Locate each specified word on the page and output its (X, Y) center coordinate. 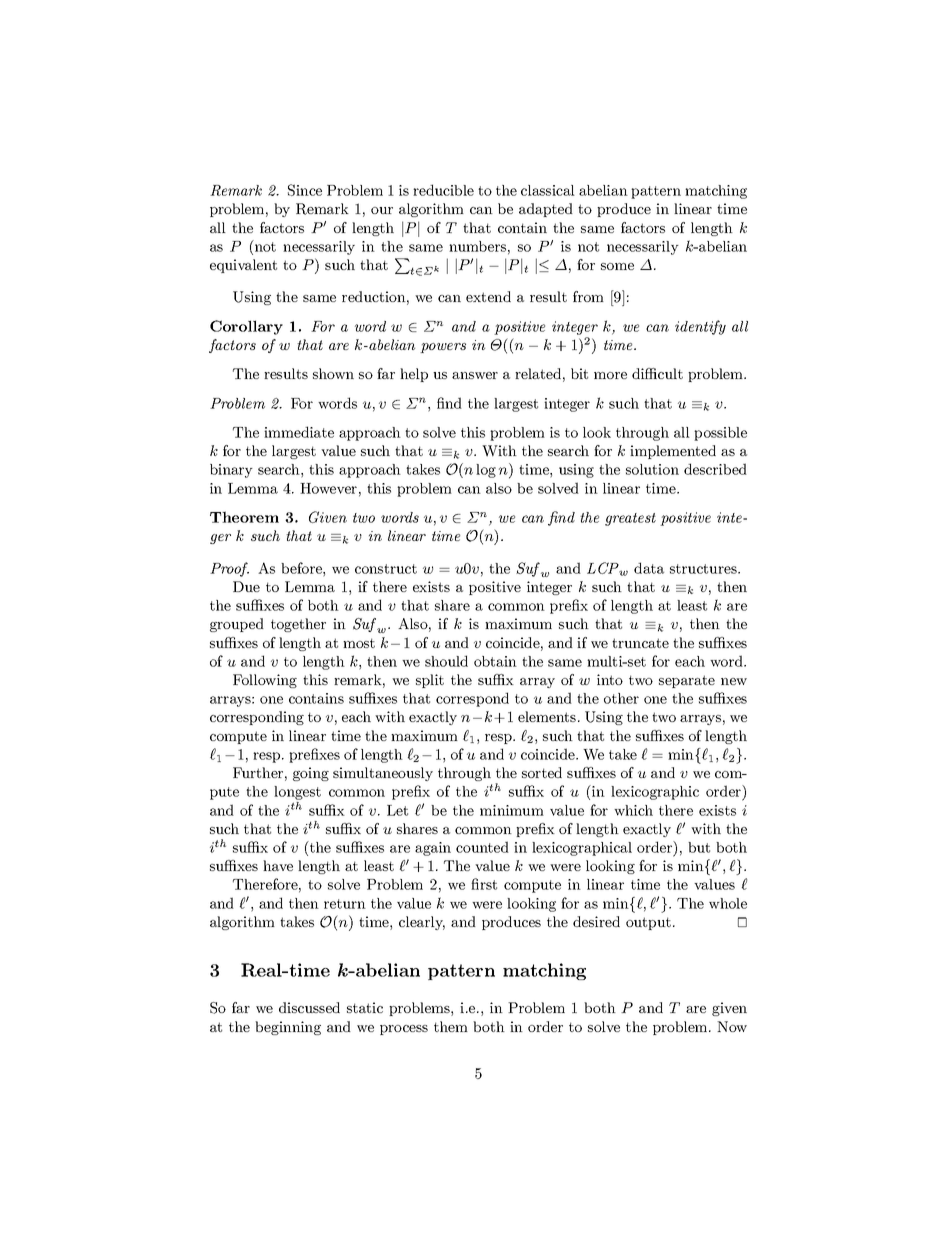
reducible (443, 190)
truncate (640, 643)
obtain (495, 661)
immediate (299, 432)
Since (305, 190)
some (617, 266)
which (633, 810)
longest (297, 794)
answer (475, 375)
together (298, 625)
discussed (309, 1007)
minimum (512, 810)
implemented (673, 452)
